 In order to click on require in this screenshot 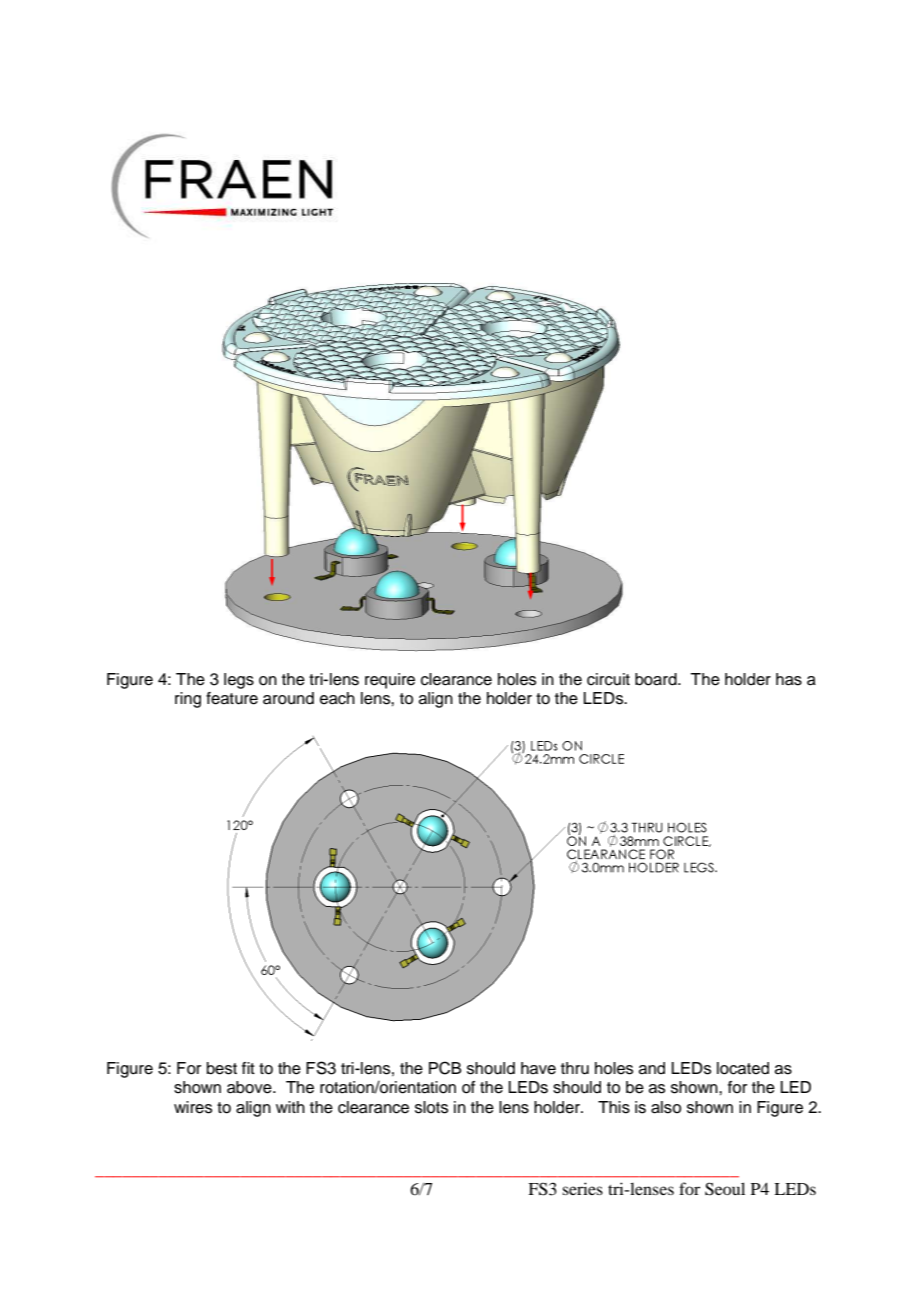, I will do `click(390, 681)`.
